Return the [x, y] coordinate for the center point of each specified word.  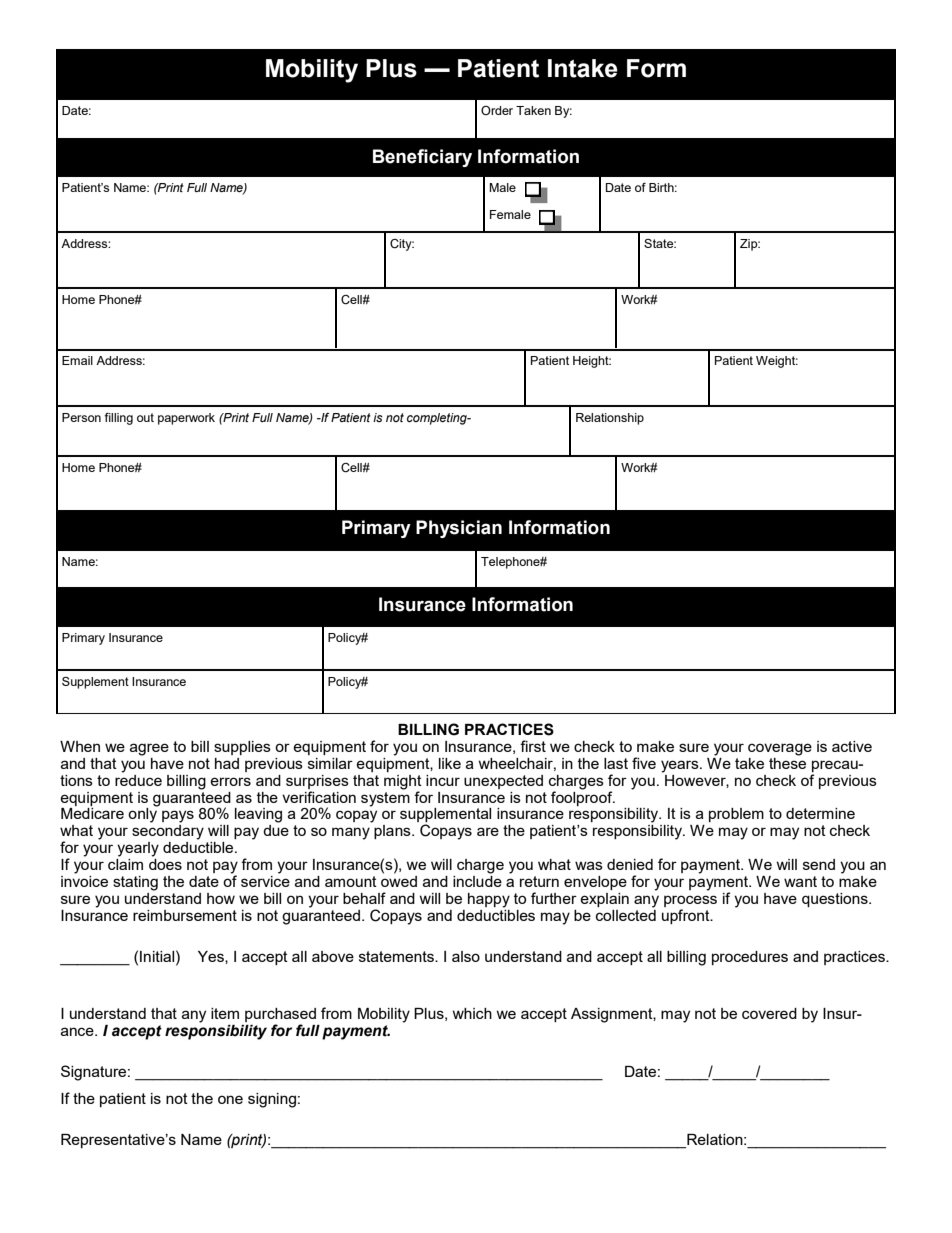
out [145, 417]
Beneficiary [422, 158]
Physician [459, 529]
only [143, 814]
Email [77, 360]
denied [630, 864]
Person [81, 417]
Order [497, 110]
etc [198, 768]
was [589, 865]
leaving [258, 815]
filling [118, 419]
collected [626, 914]
